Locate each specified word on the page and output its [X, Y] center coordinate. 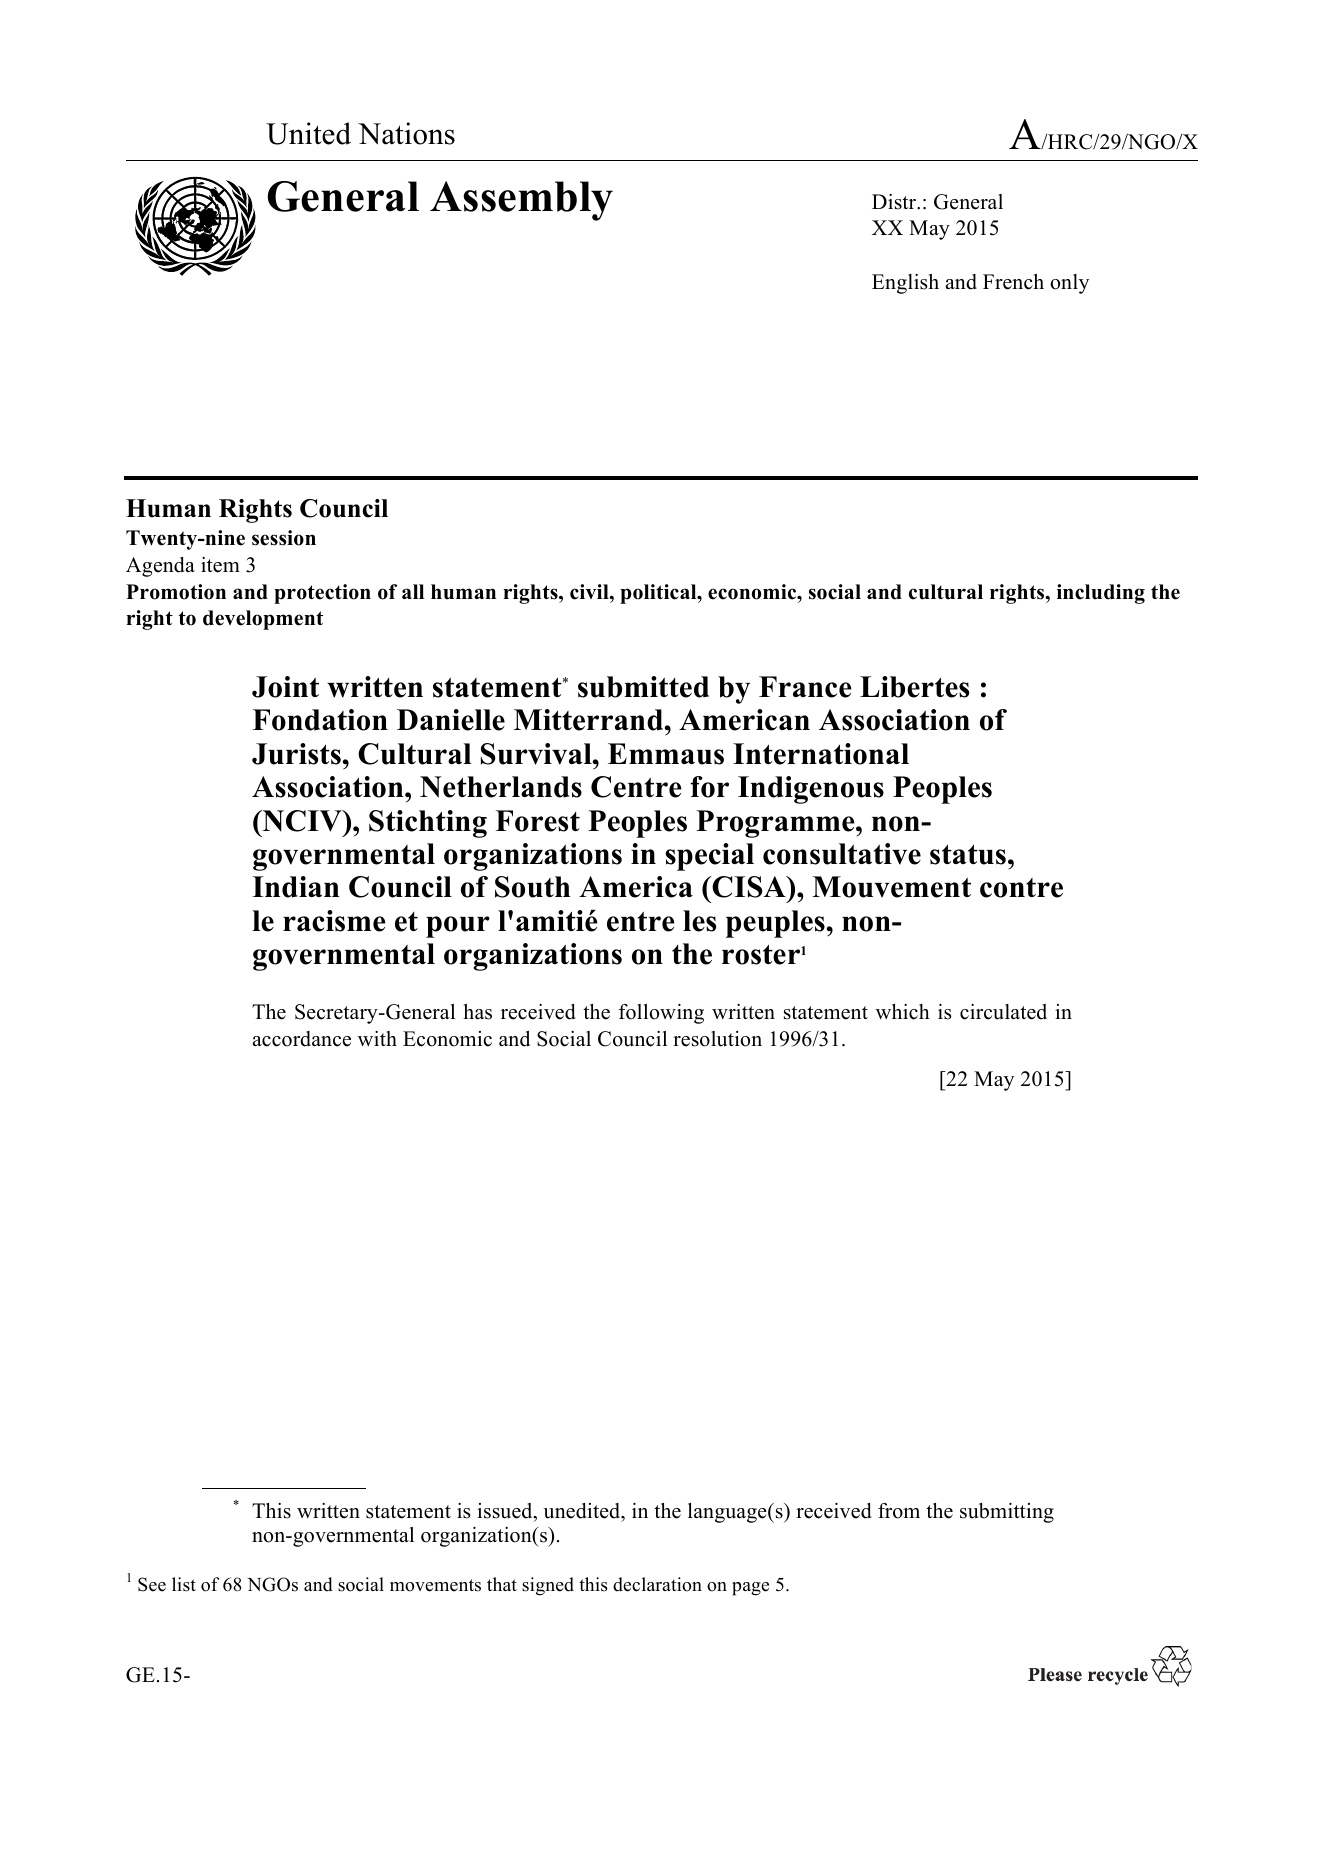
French [1013, 282]
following [661, 1014]
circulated [1003, 1012]
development [263, 620]
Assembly [521, 201]
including [1101, 594]
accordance [302, 1039]
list [184, 1584]
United [308, 133]
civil [590, 592]
